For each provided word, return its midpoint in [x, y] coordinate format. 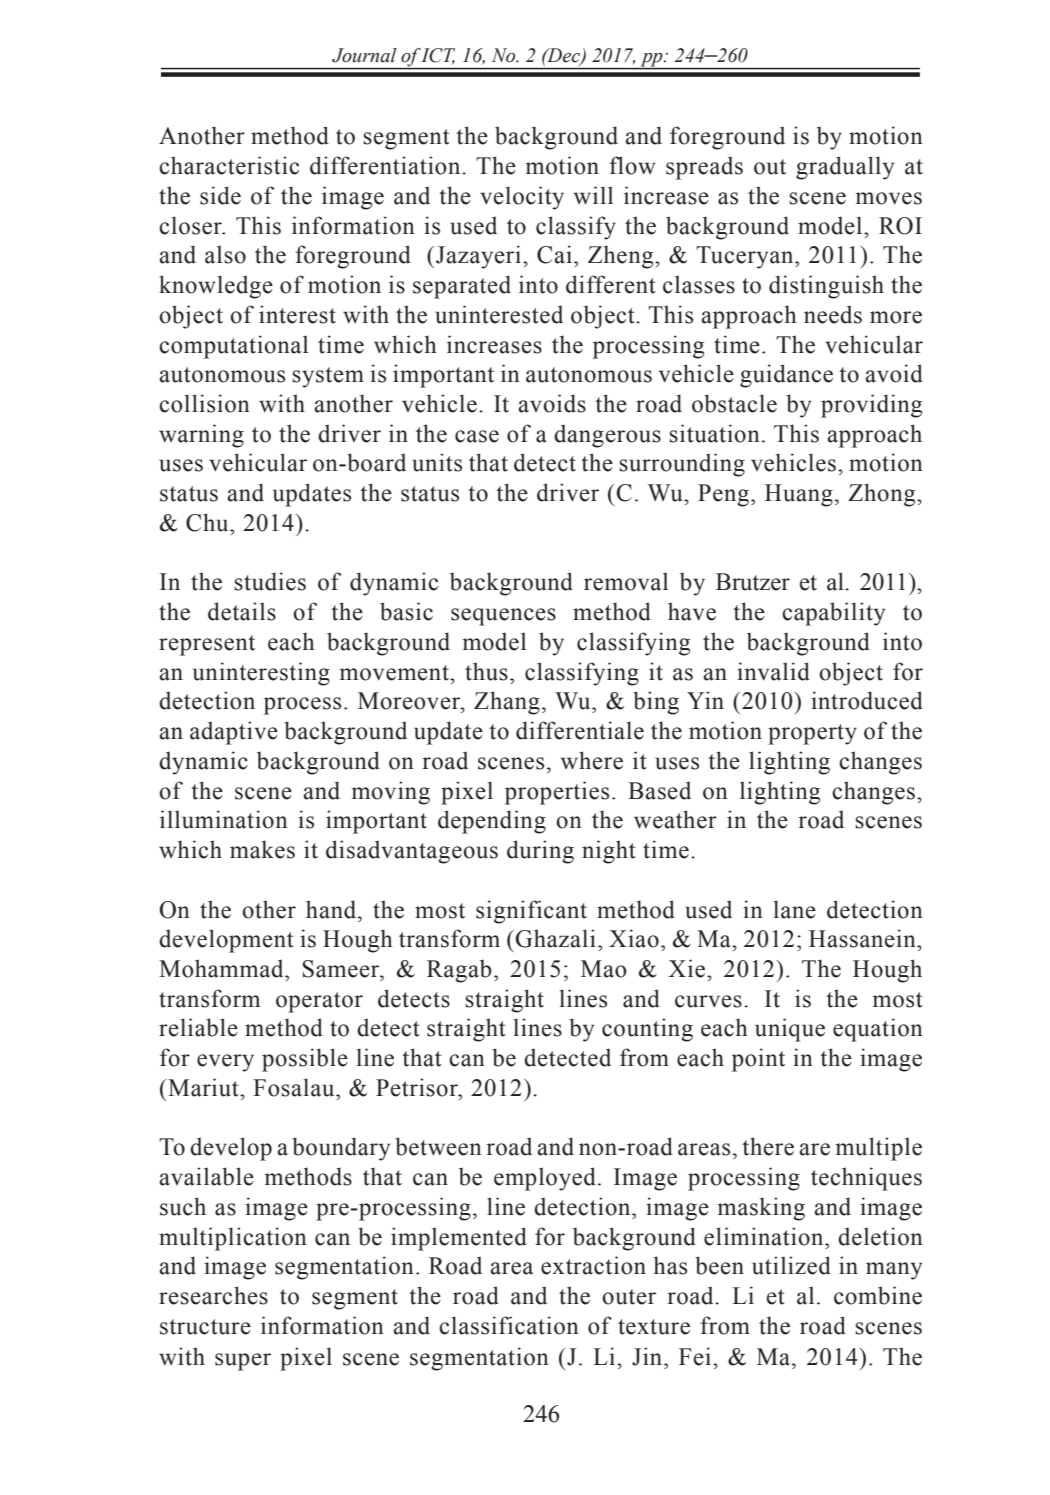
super [243, 1362]
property [812, 734]
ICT [438, 56]
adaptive [234, 733]
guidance [786, 376]
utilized [791, 1265]
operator [319, 1002]
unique [790, 1030]
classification [509, 1325]
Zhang [507, 703]
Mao [604, 969]
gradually [845, 168]
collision [204, 403]
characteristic [229, 165]
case [477, 436]
